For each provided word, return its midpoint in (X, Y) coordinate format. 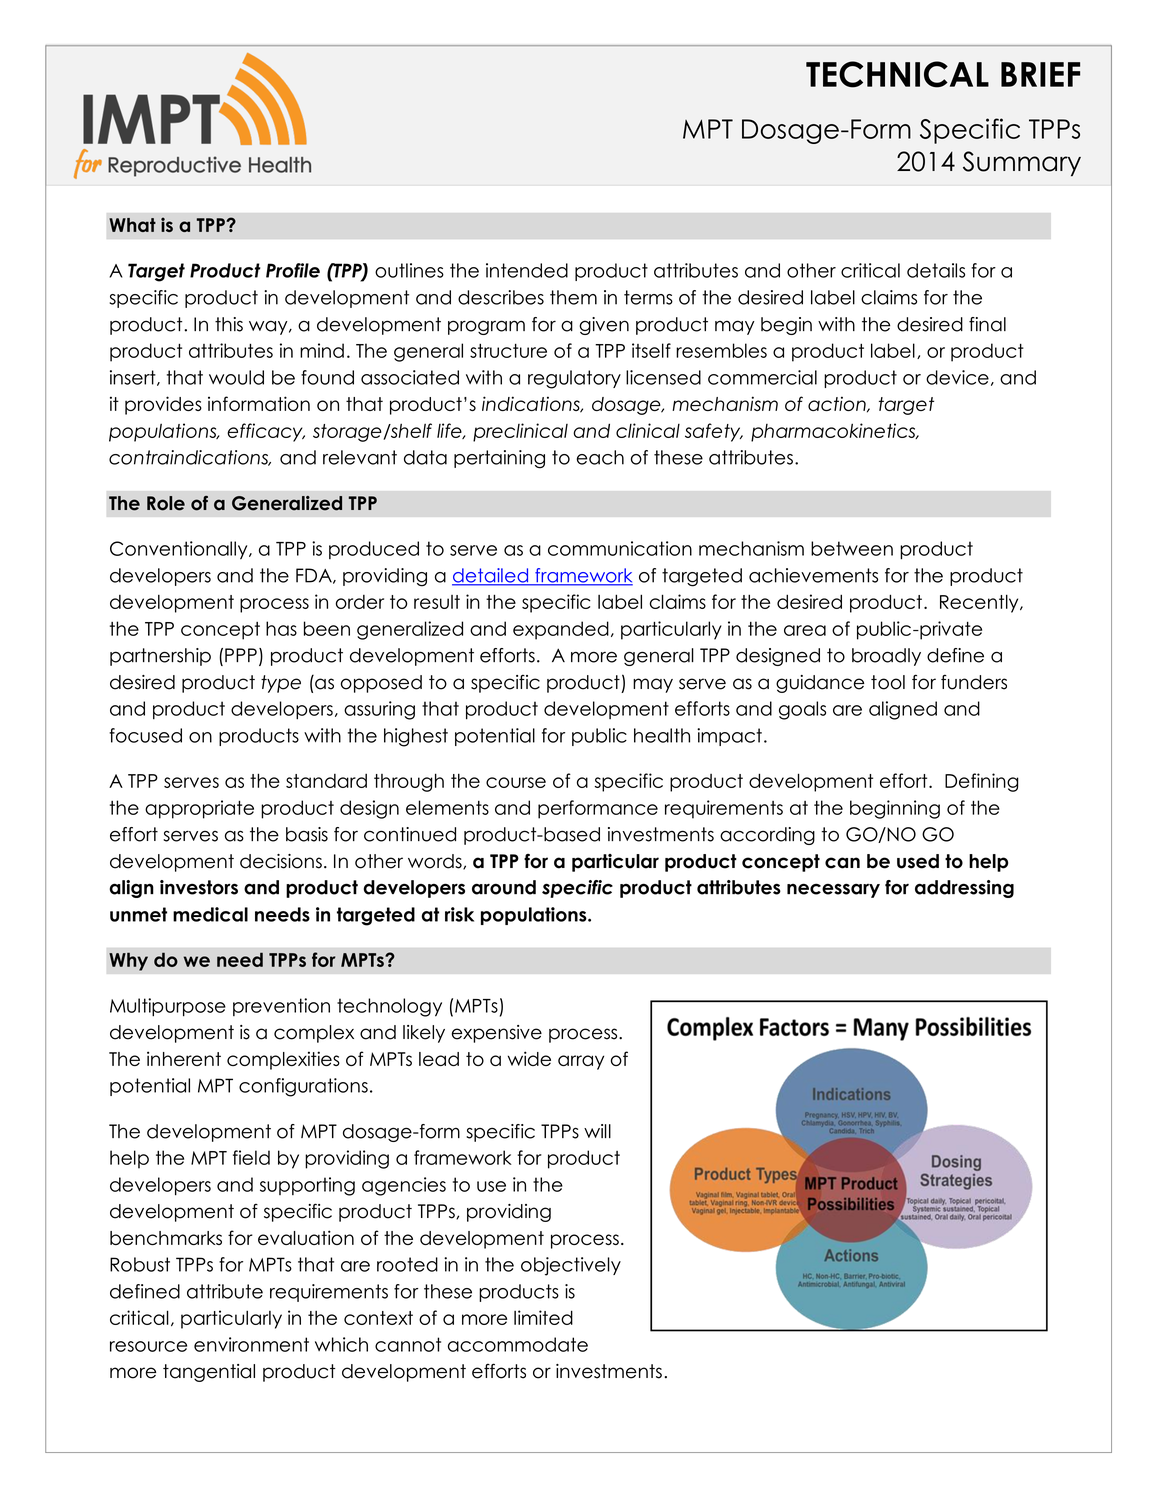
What (132, 225)
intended (527, 270)
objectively (571, 1266)
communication (620, 548)
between (852, 548)
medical (210, 914)
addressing (964, 889)
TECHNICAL (897, 74)
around (504, 887)
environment (251, 1344)
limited (543, 1317)
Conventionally (180, 550)
